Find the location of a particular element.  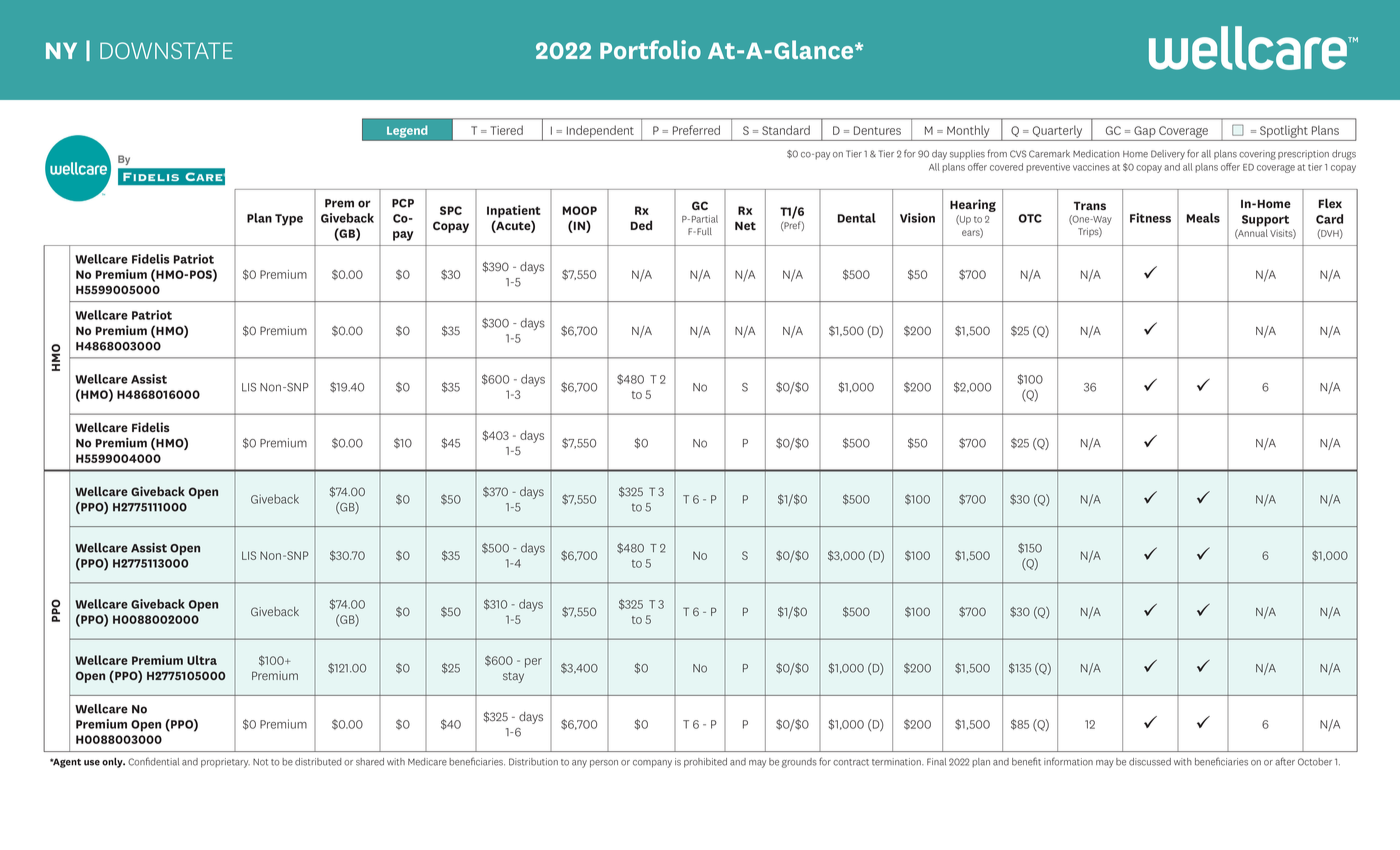

discussed is located at coordinates (1150, 762).
